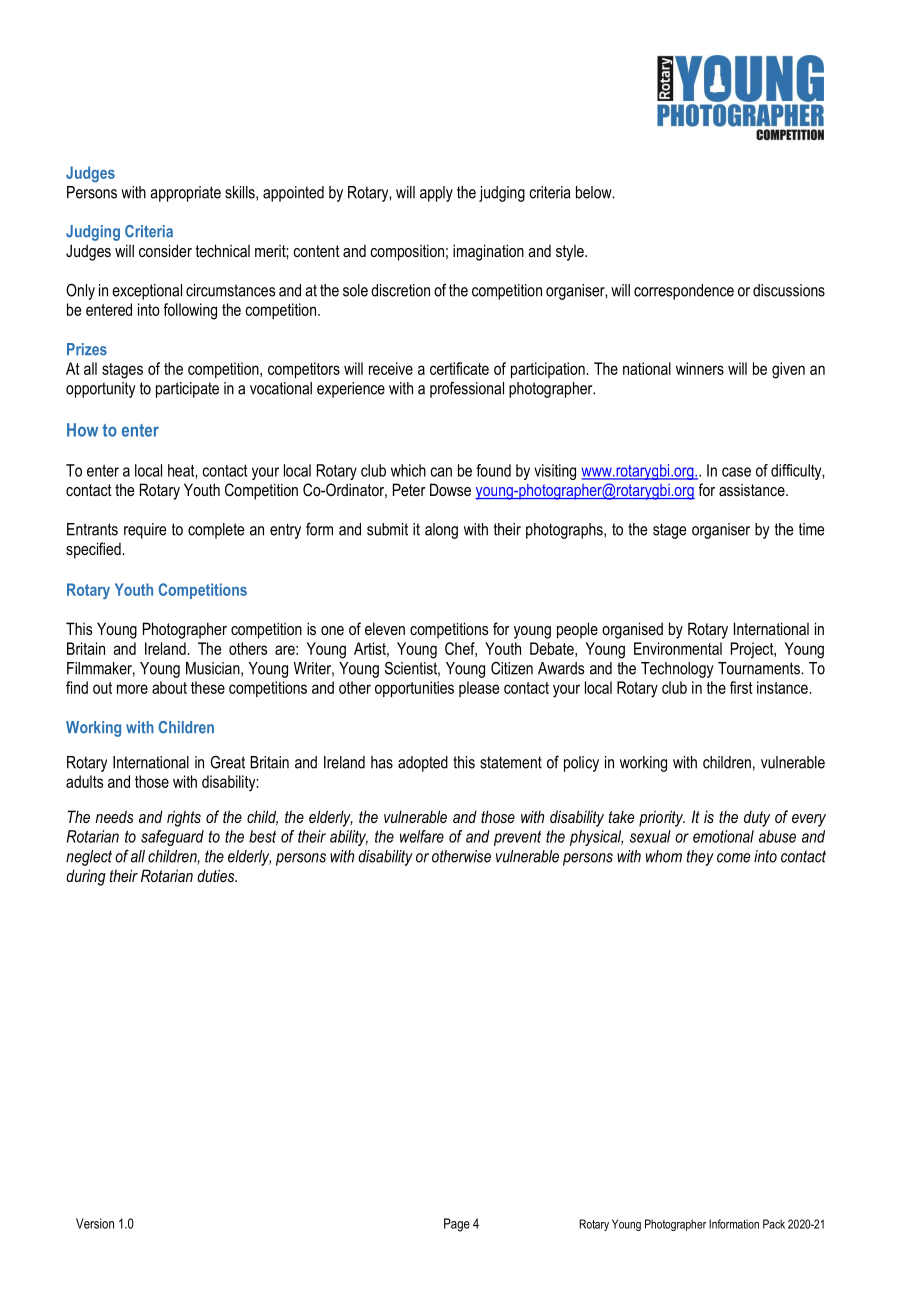 Image resolution: width=924 pixels, height=1308 pixels. What do you see at coordinates (457, 1225) in the screenshot?
I see `Page` at bounding box center [457, 1225].
